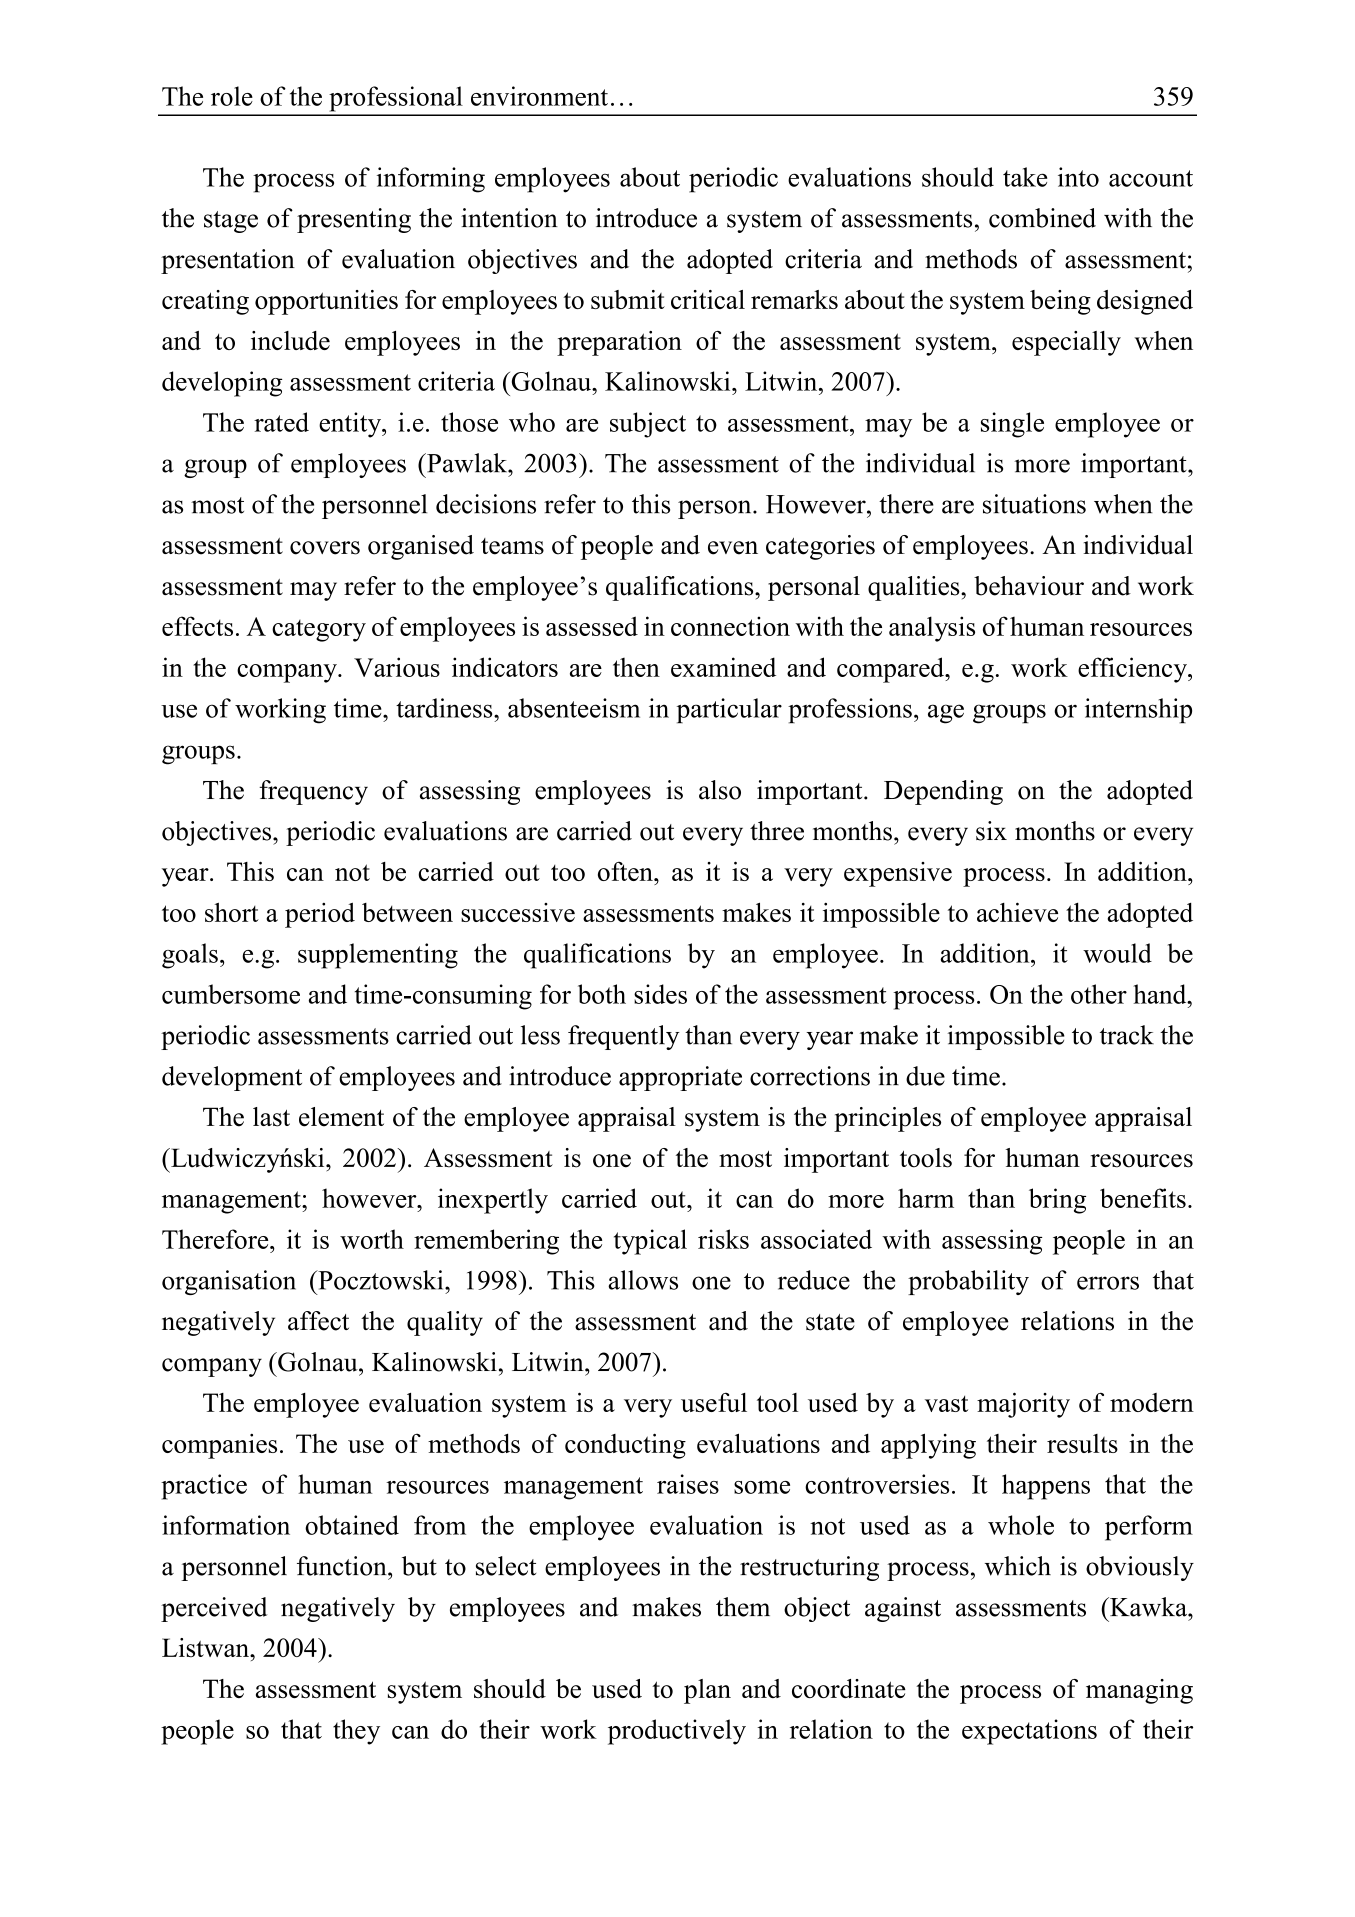 This image has width=1355, height=1917. Describe the element at coordinates (341, 1117) in the image. I see `element` at that location.
